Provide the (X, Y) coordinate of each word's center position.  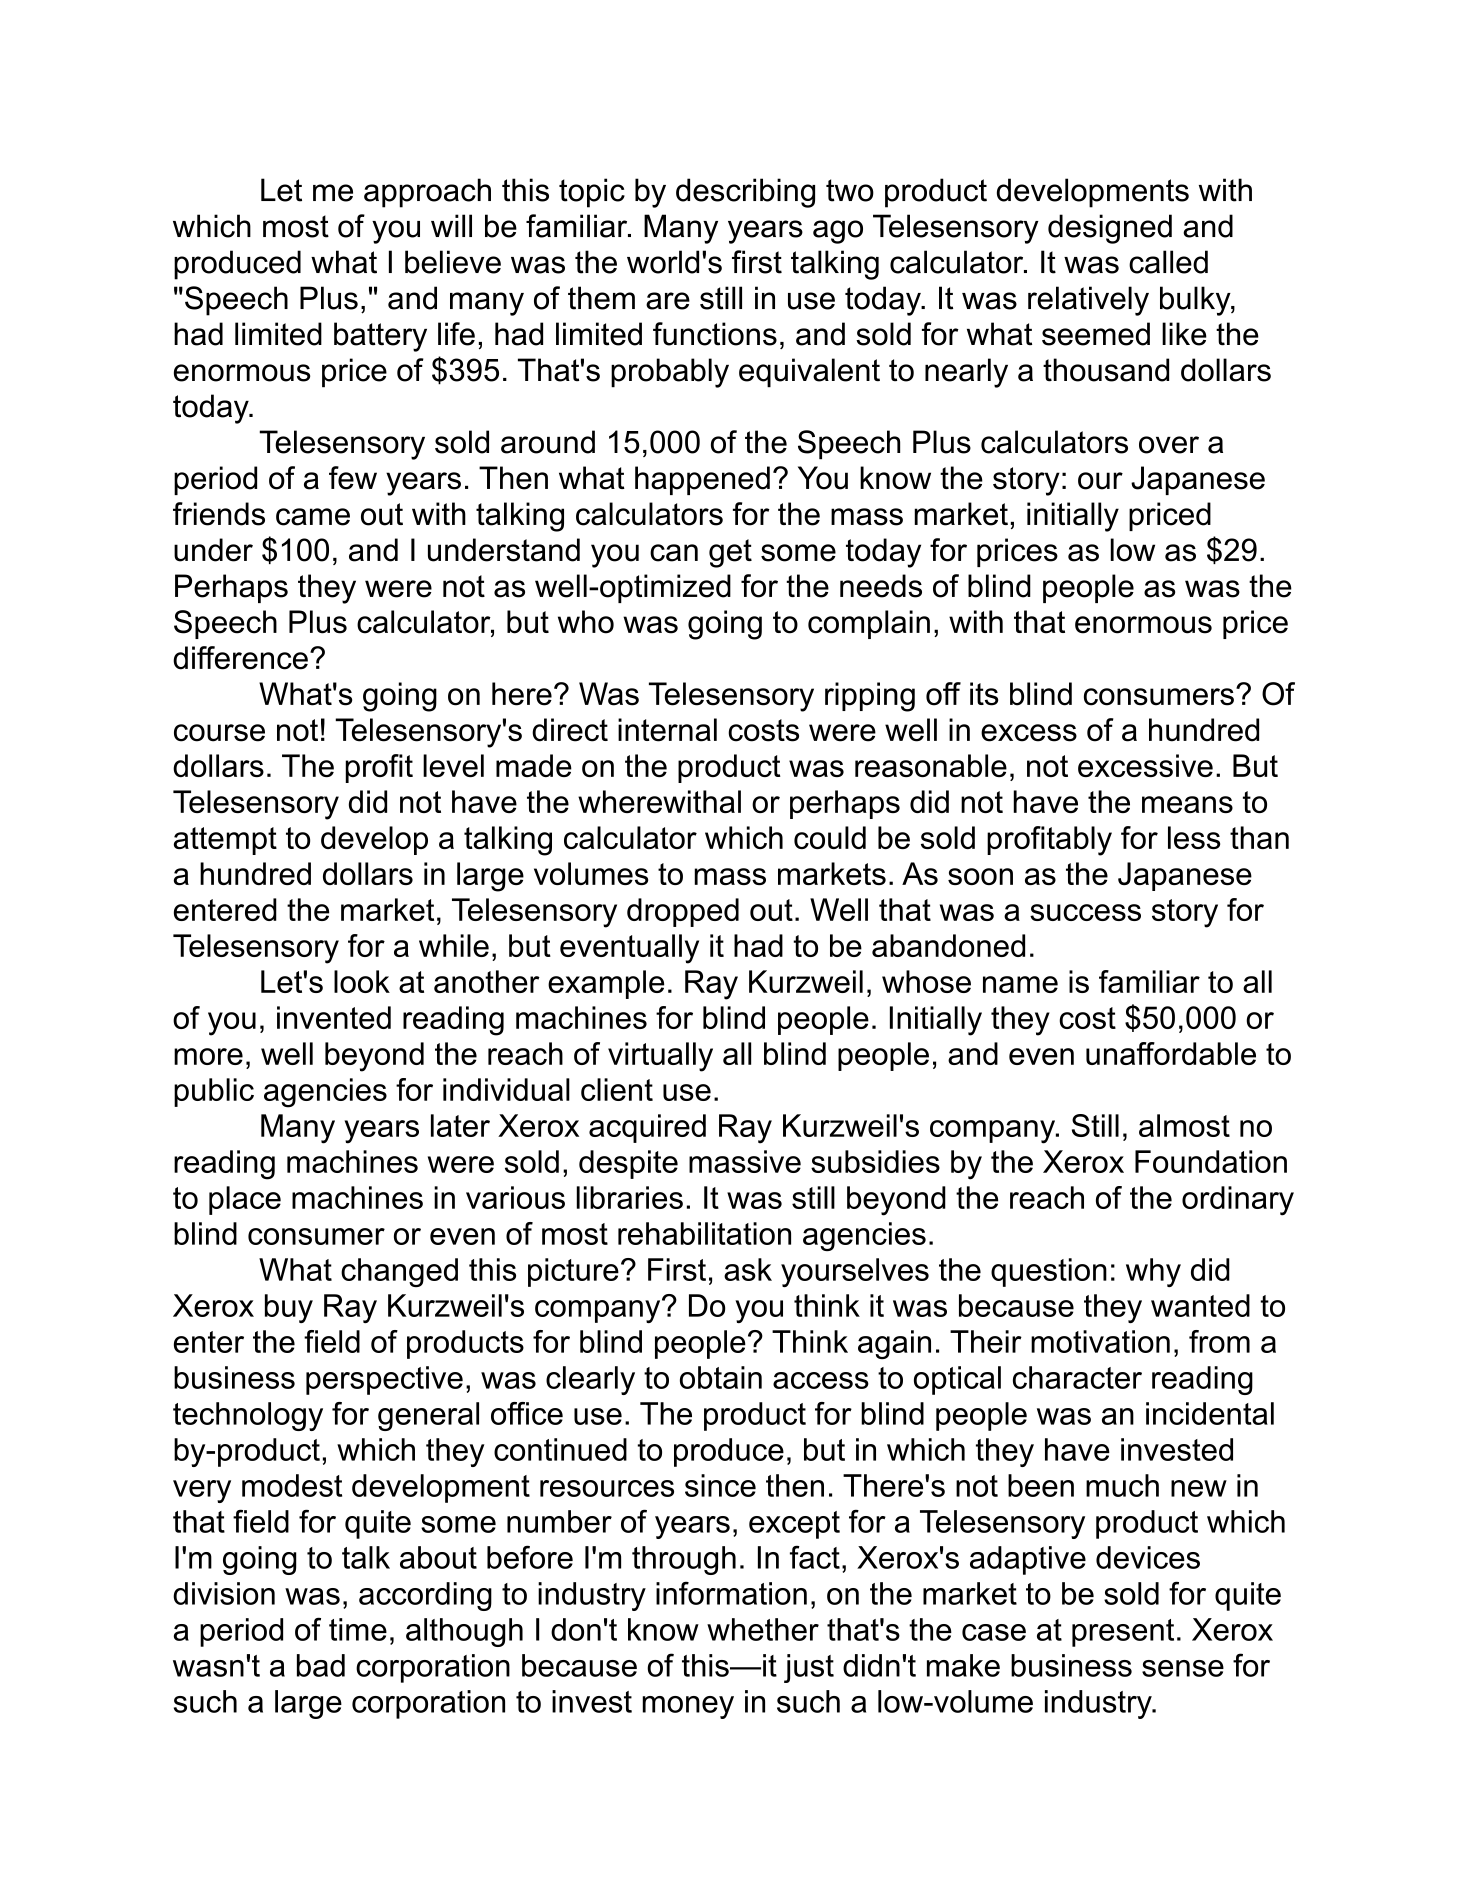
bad (321, 1665)
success (1085, 912)
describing (745, 193)
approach (427, 193)
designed (1110, 229)
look (362, 981)
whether (763, 1629)
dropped (683, 912)
